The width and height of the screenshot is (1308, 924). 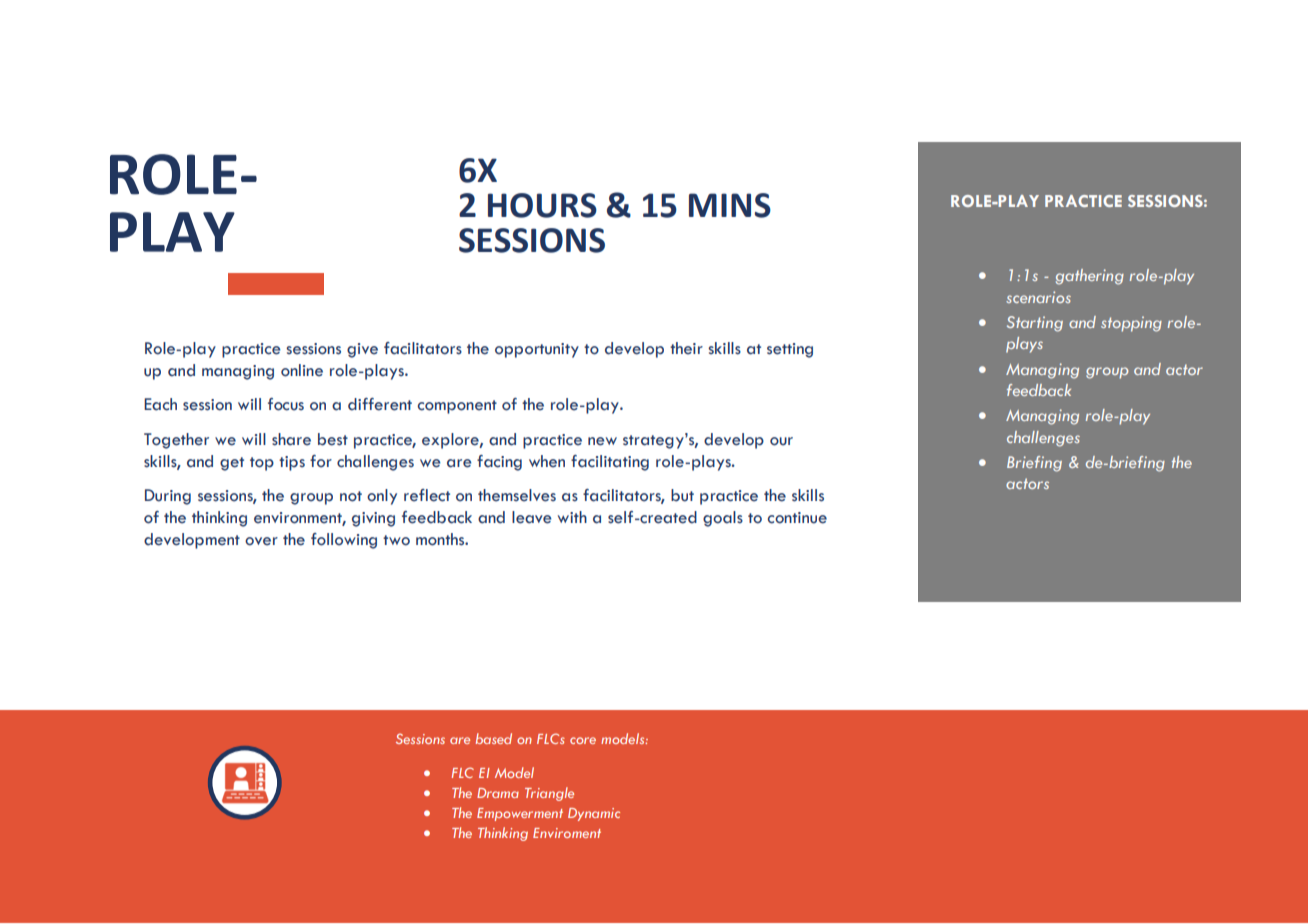 I want to click on over, so click(x=261, y=541).
